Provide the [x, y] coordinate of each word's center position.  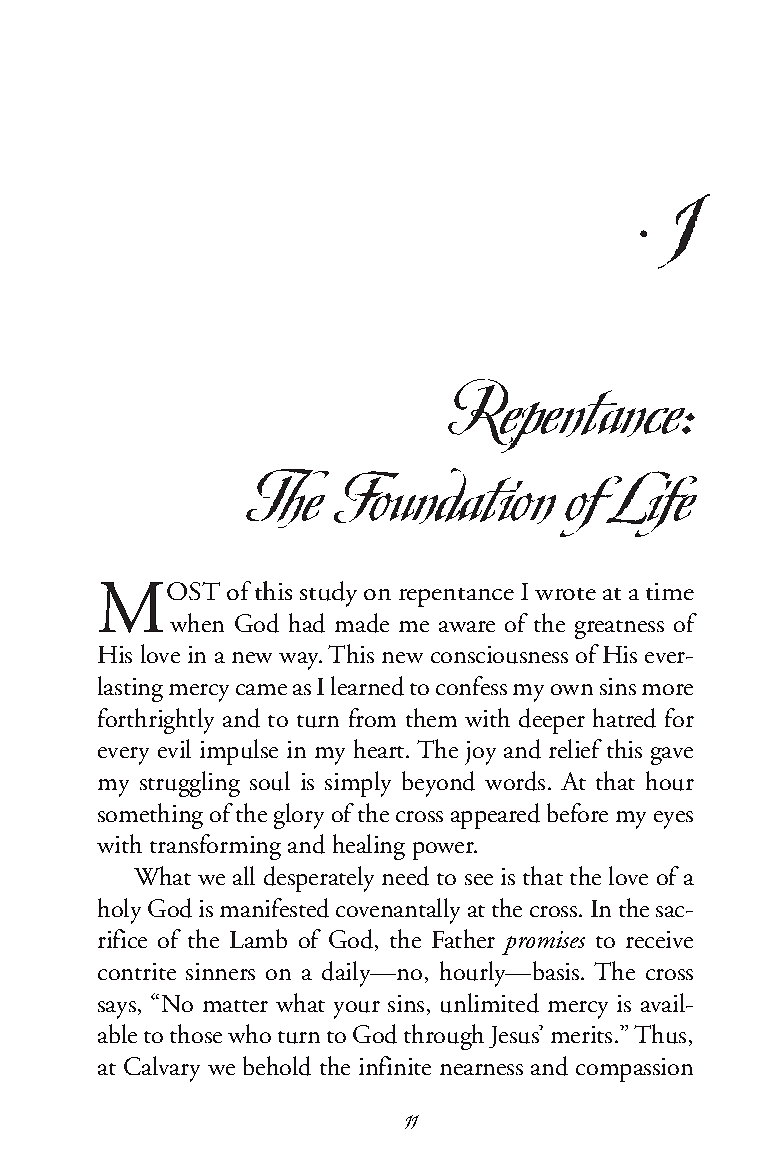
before [577, 812]
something [150, 816]
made [362, 623]
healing [369, 847]
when [197, 622]
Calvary [162, 1069]
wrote [565, 594]
